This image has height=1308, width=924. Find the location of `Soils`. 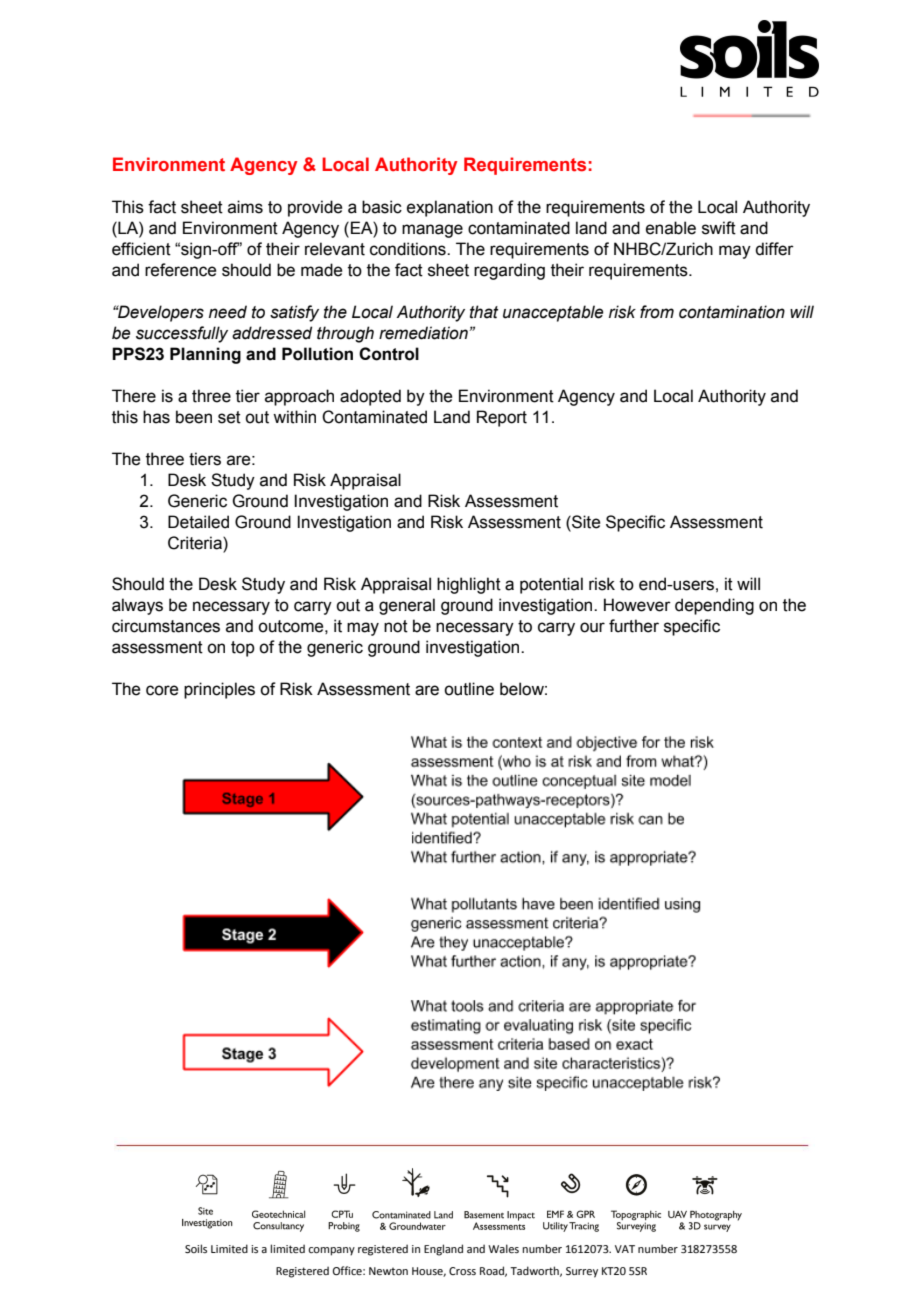

Soils is located at coordinates (196, 1248).
